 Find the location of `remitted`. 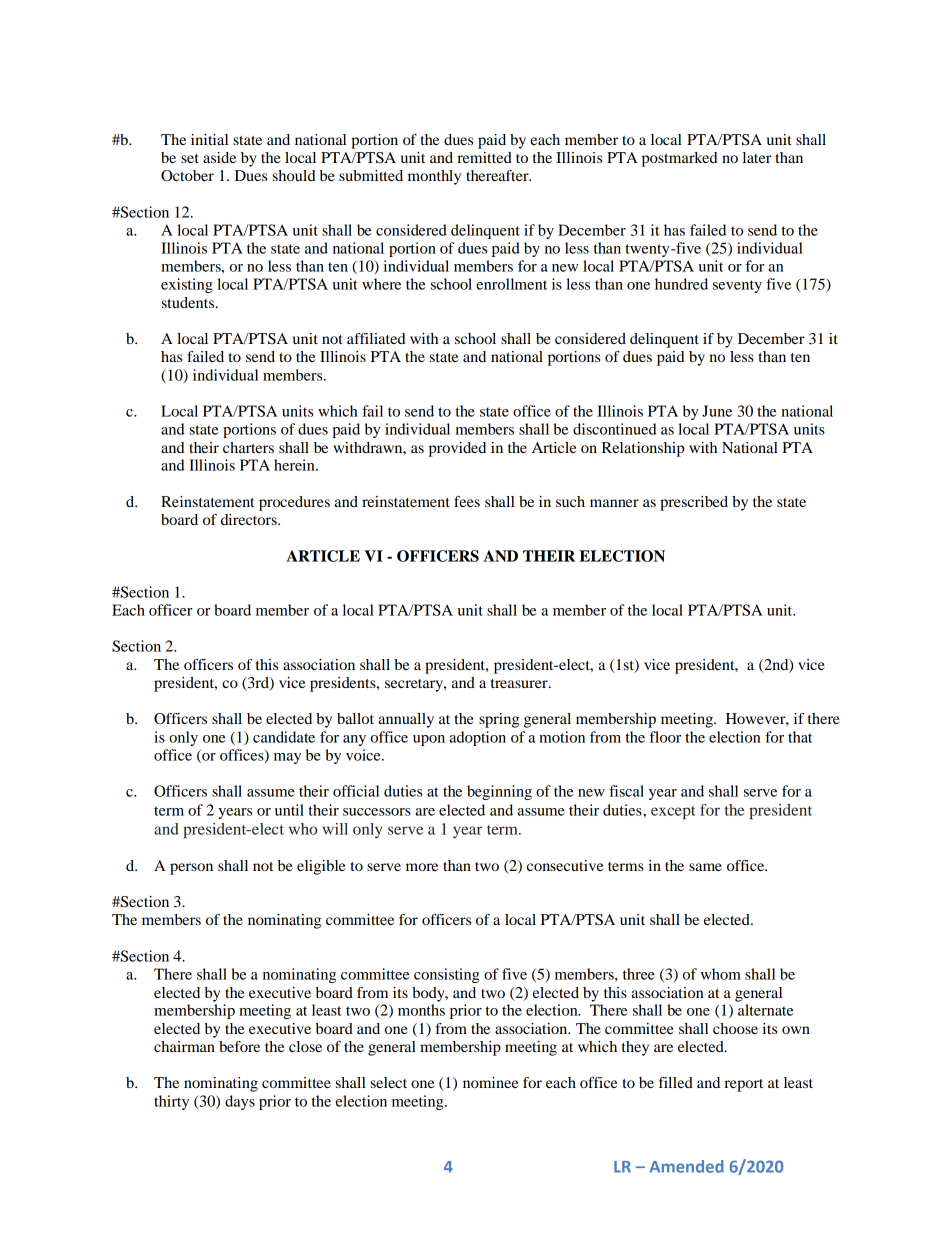

remitted is located at coordinates (484, 157).
